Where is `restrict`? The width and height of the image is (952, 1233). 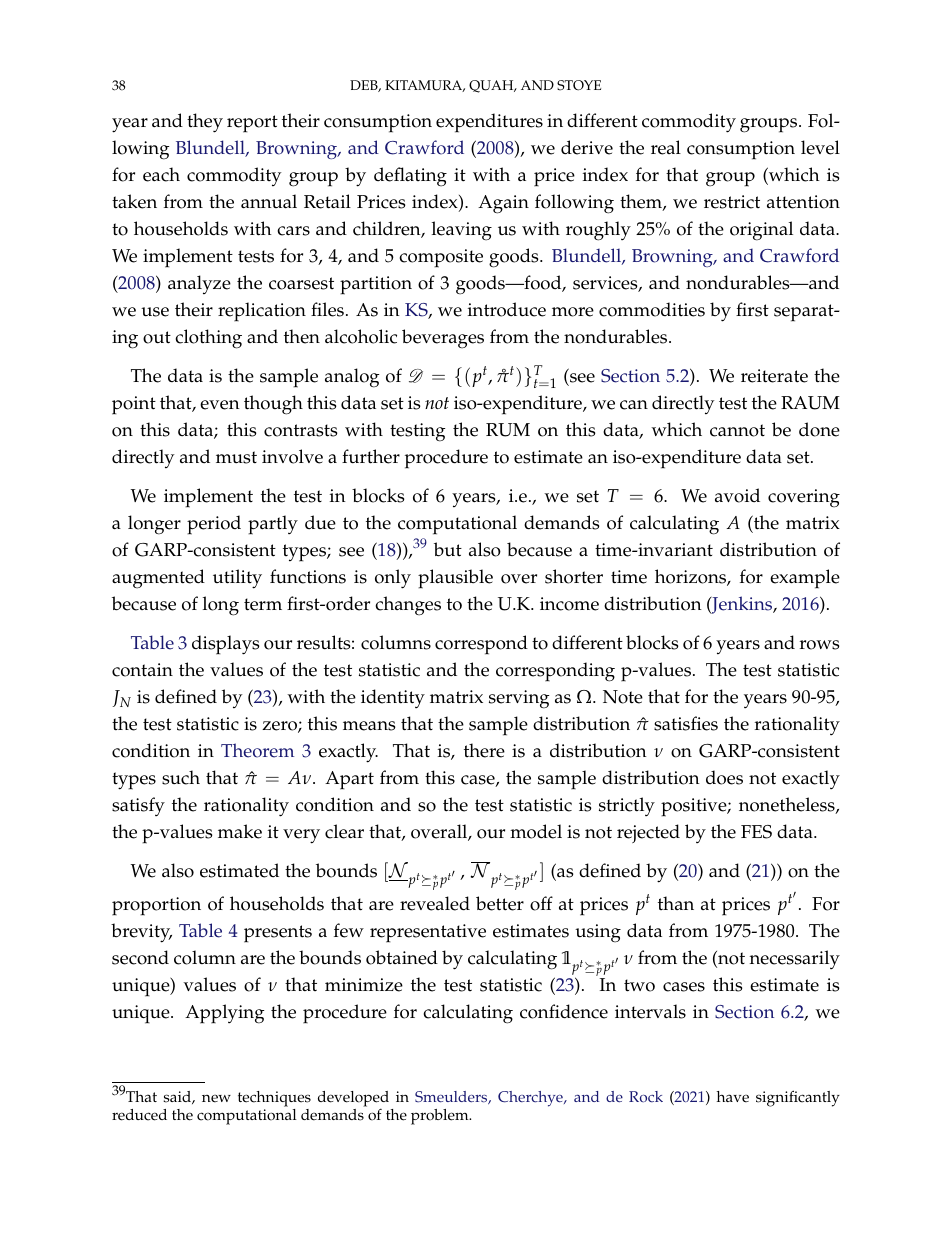 restrict is located at coordinates (732, 202).
